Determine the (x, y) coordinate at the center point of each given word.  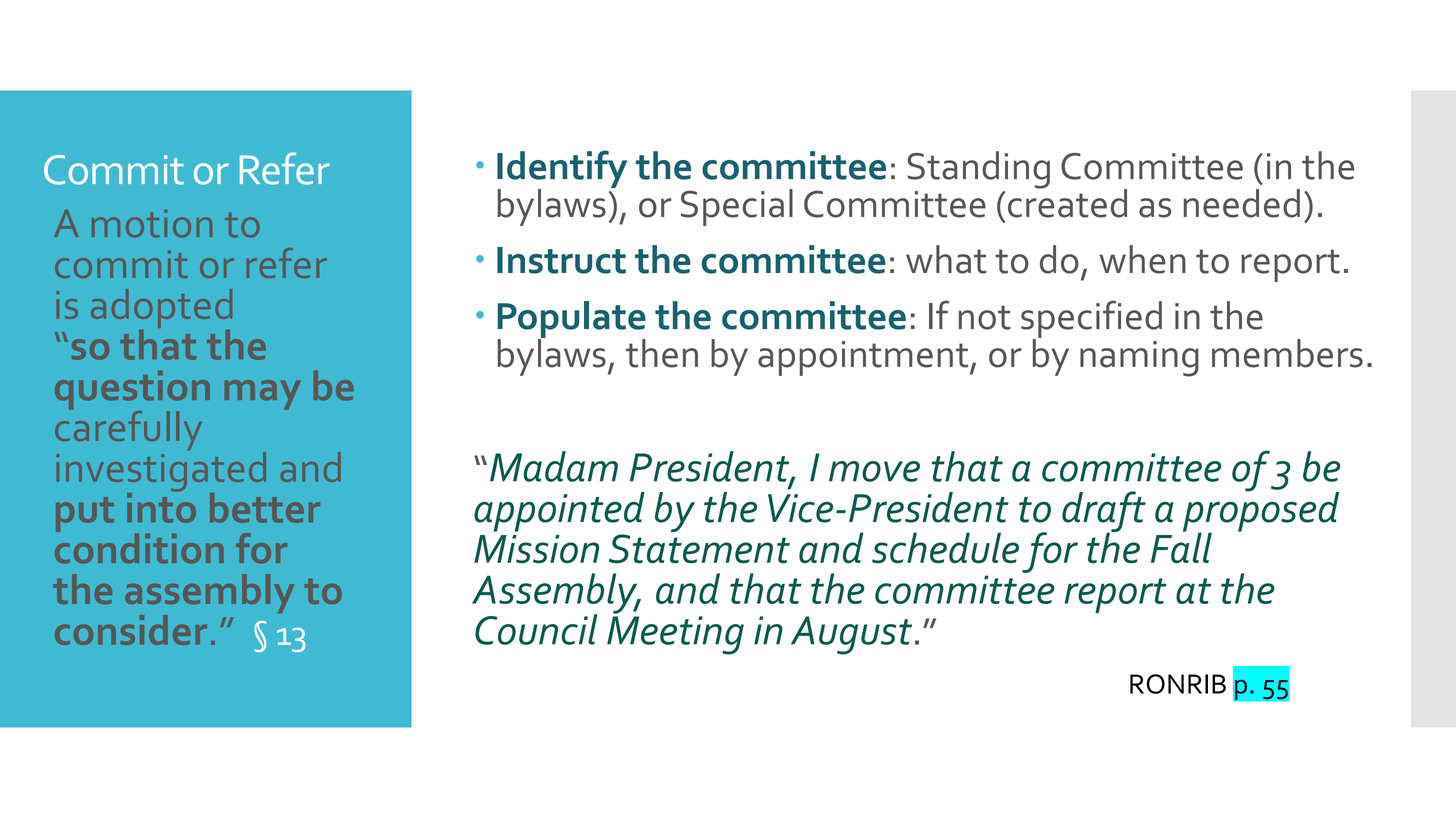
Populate (571, 320)
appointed (559, 512)
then (662, 353)
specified (1091, 320)
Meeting (675, 635)
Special (737, 207)
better (265, 508)
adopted (161, 310)
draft (1104, 513)
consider (131, 630)
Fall (1181, 547)
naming (1139, 359)
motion (152, 224)
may (263, 395)
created (1067, 202)
